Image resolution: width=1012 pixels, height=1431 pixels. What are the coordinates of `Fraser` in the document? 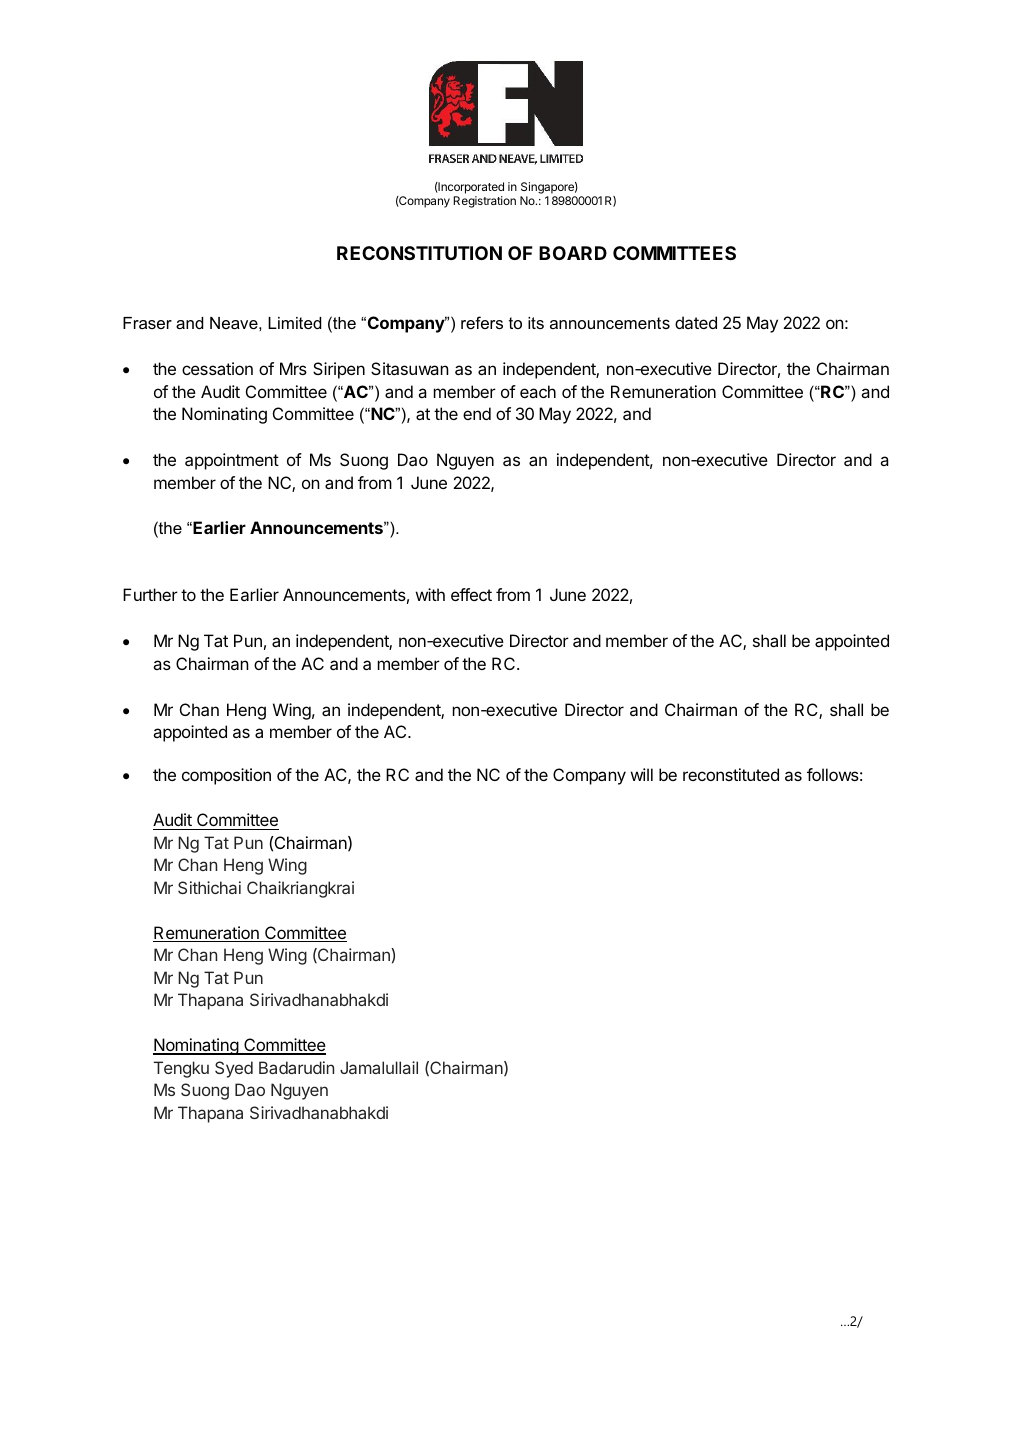 It's located at (147, 323).
